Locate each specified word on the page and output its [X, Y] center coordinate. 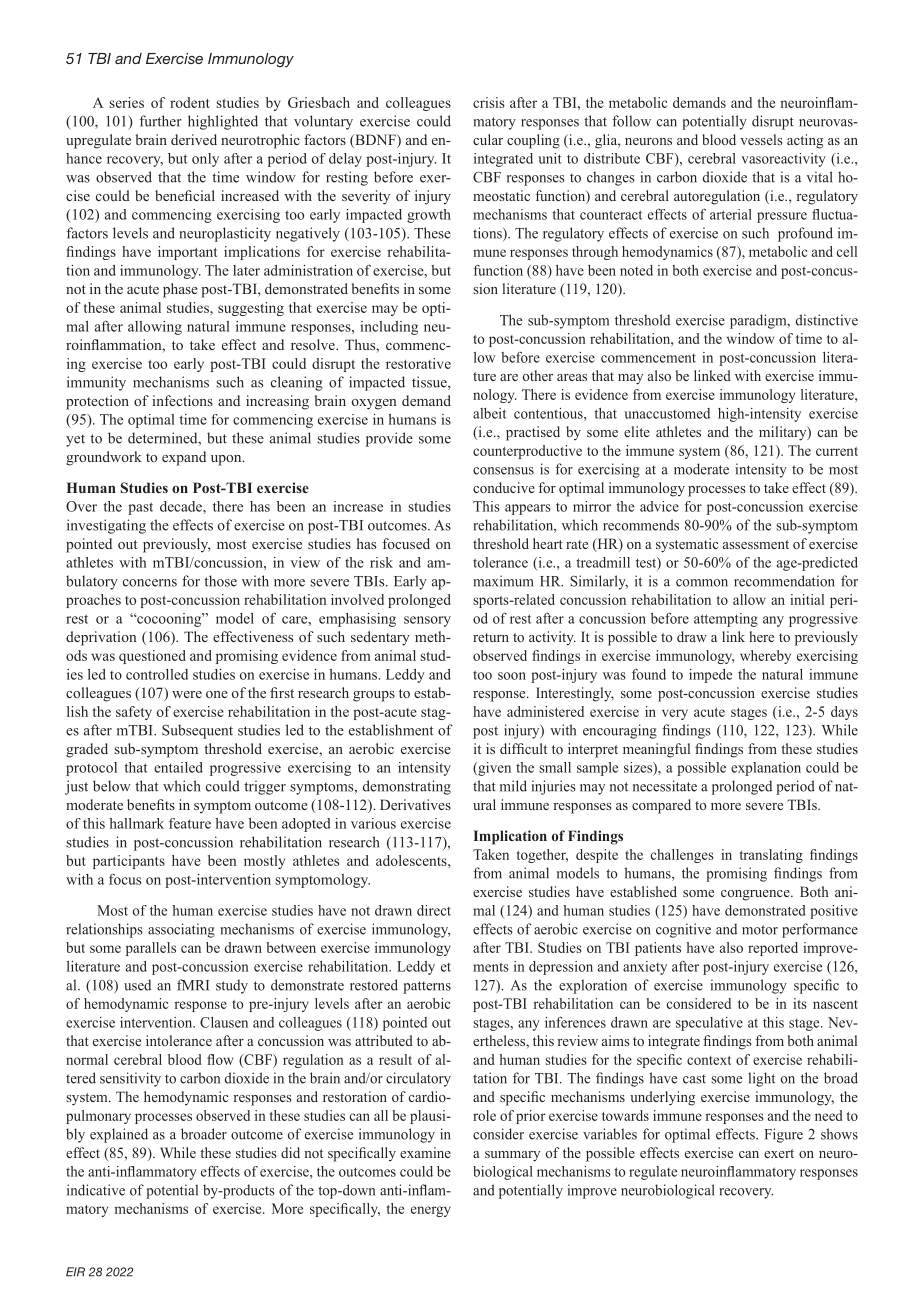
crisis [489, 102]
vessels [761, 139]
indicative [96, 1190]
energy [431, 1211]
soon [512, 676]
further [160, 121]
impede [710, 676]
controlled [157, 674]
